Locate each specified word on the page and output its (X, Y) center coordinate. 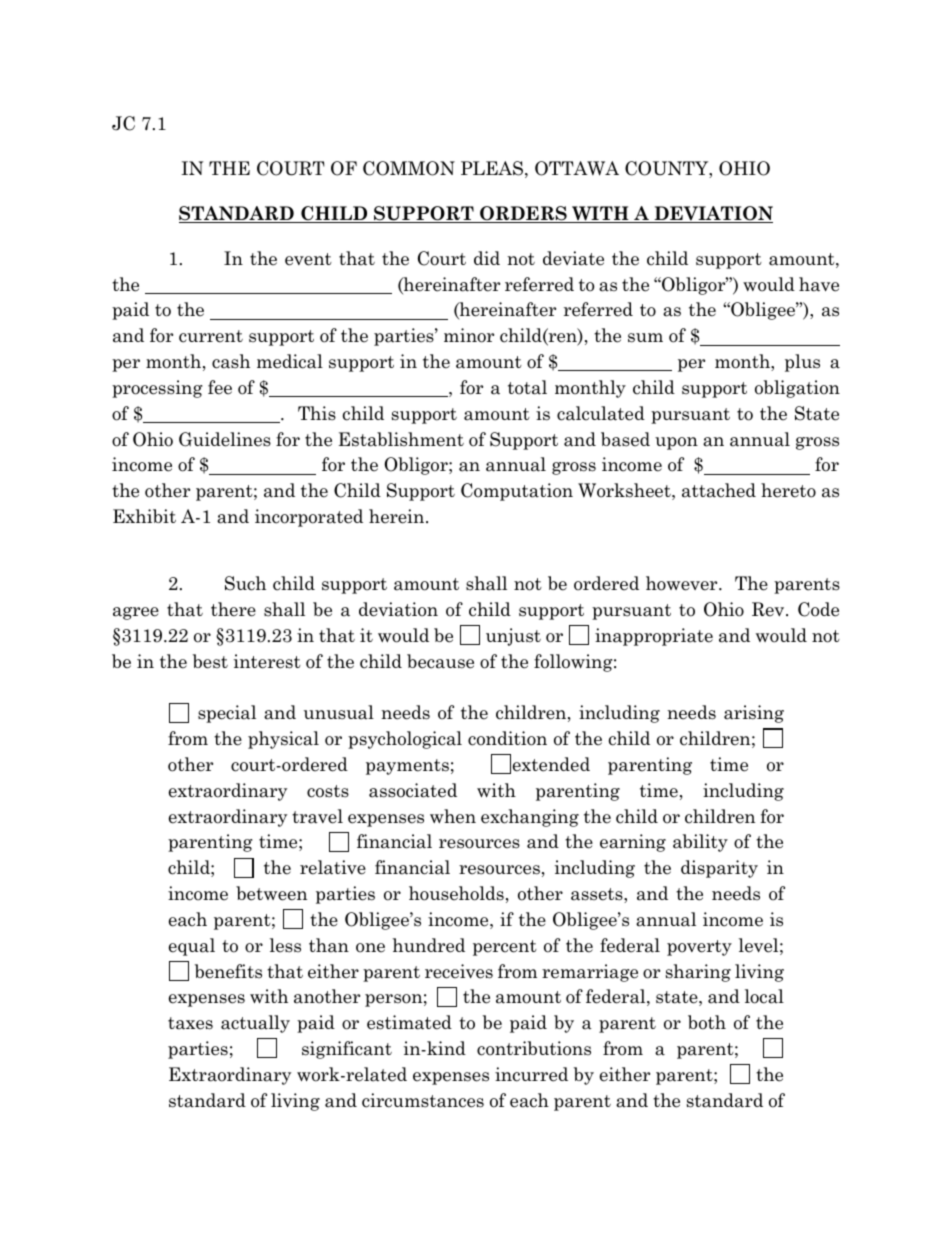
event (308, 259)
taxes (190, 1023)
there (233, 609)
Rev (769, 609)
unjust (513, 637)
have (819, 284)
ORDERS (523, 214)
